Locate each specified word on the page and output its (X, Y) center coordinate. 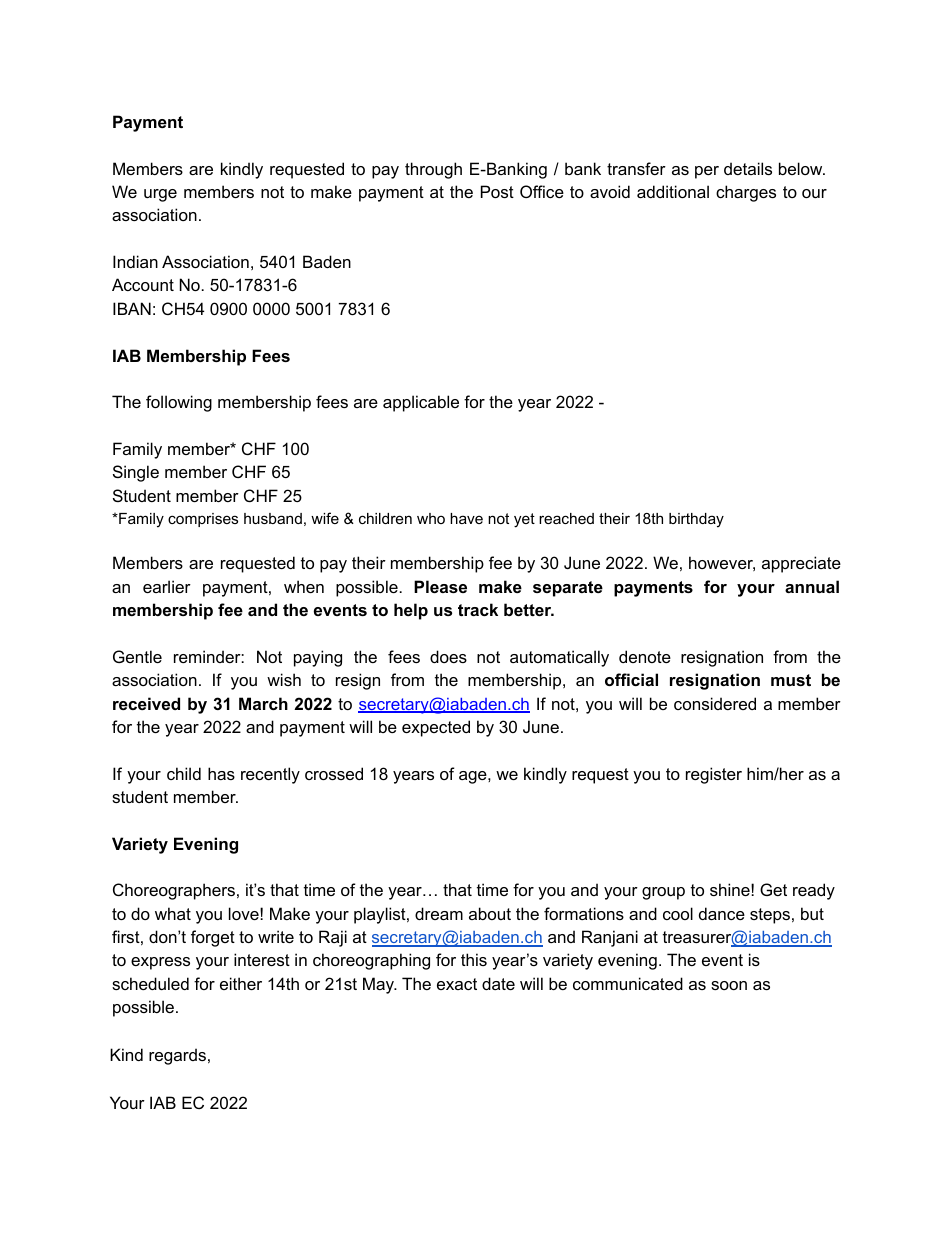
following (179, 403)
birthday (696, 520)
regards (177, 1056)
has (221, 773)
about (490, 913)
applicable (421, 403)
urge (160, 195)
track (478, 609)
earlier (167, 586)
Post (497, 191)
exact (457, 984)
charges (746, 193)
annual (812, 586)
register (714, 775)
